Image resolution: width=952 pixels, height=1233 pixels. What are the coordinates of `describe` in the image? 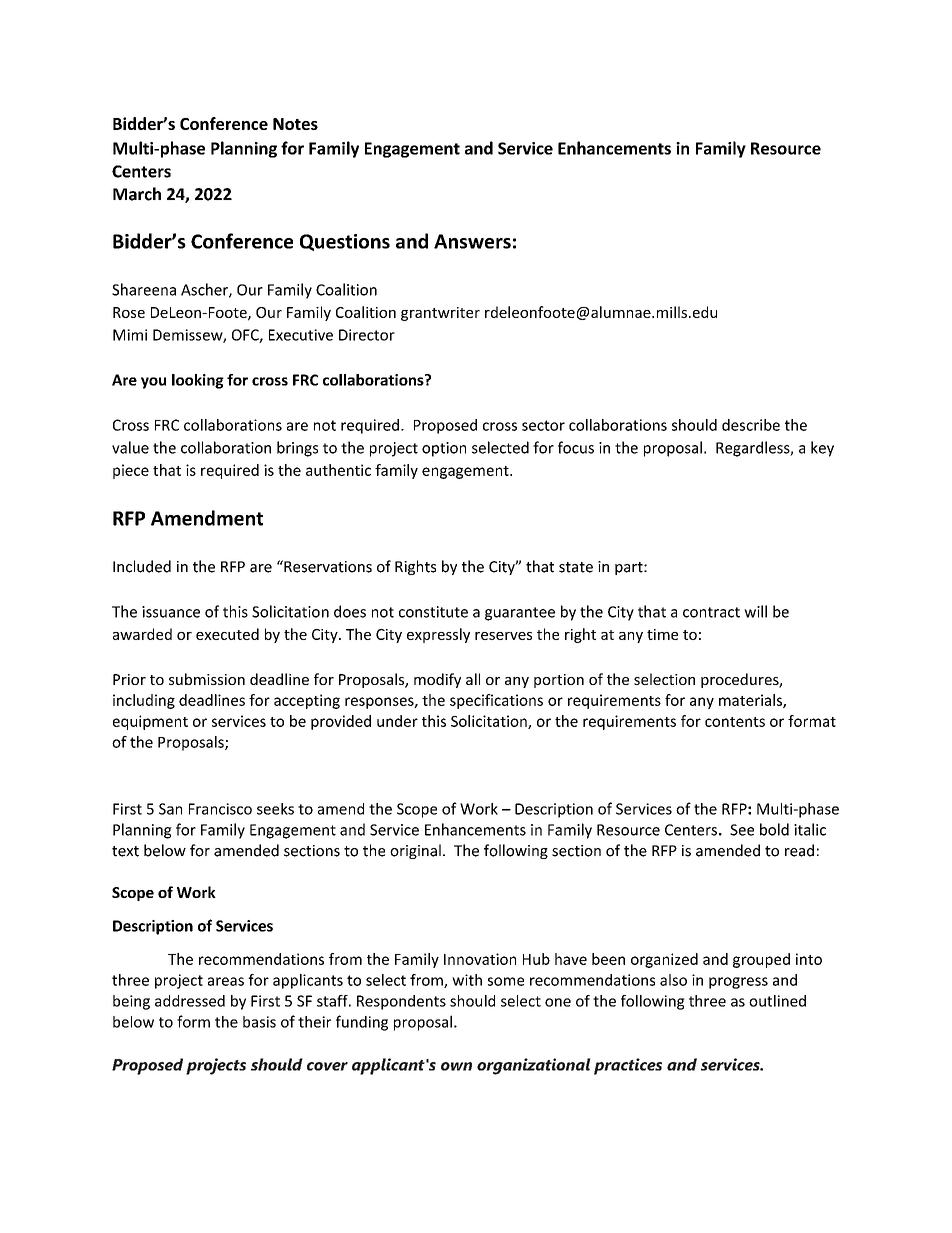 It's located at (751, 425).
